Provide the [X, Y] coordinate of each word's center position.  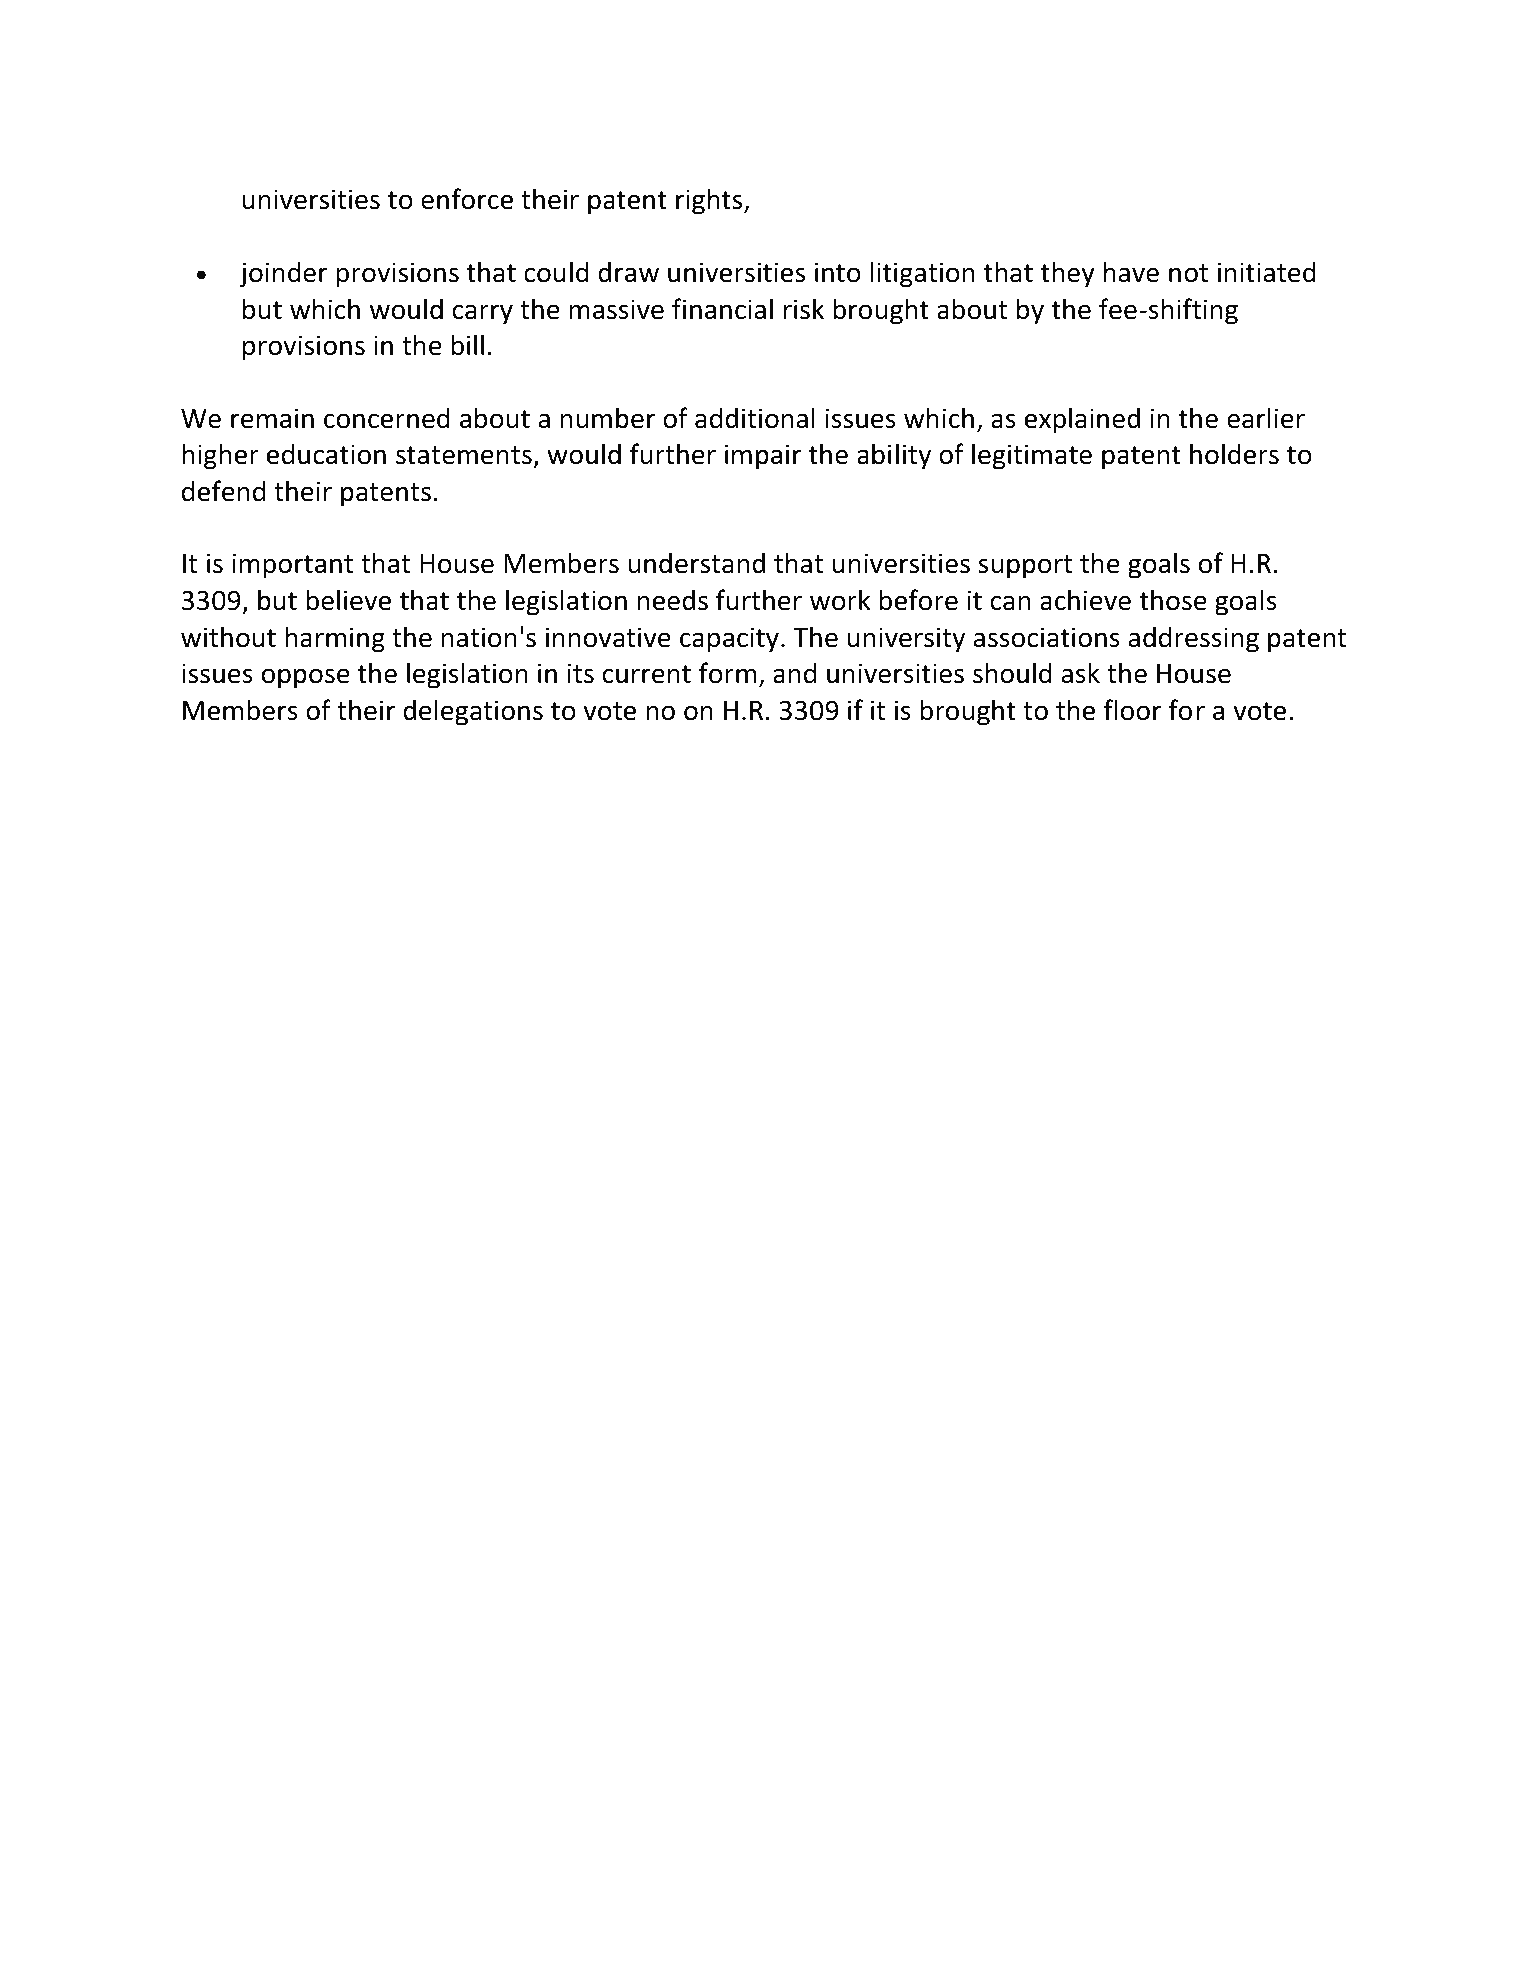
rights [710, 201]
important [292, 566]
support [1025, 567]
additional [755, 418]
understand [696, 563]
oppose [306, 678]
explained [1082, 420]
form [727, 673]
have [1131, 272]
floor [1132, 710]
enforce [467, 199]
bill [467, 345]
